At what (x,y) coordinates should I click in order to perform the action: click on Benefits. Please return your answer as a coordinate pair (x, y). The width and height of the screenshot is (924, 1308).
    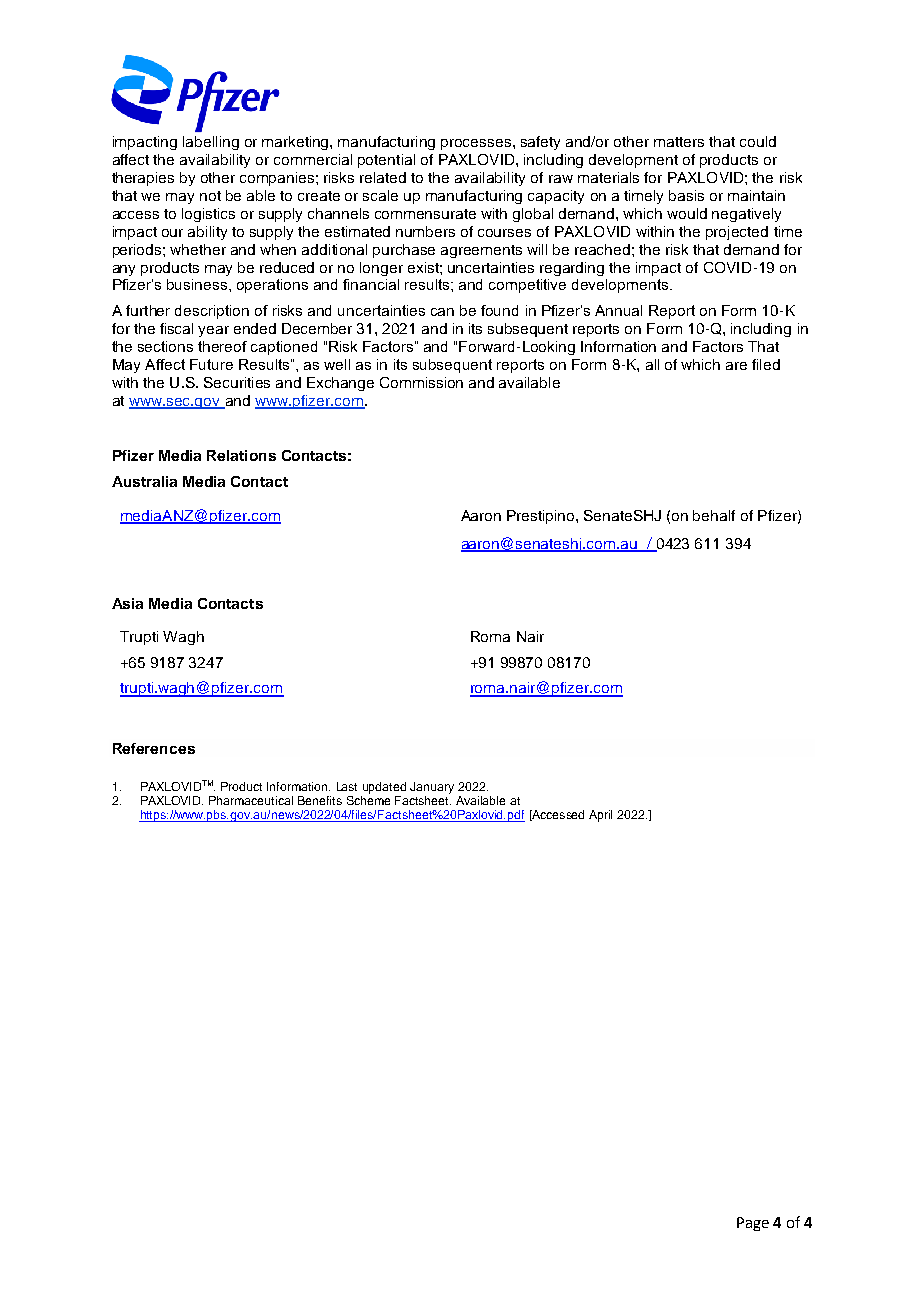
    Looking at the image, I should click on (320, 800).
